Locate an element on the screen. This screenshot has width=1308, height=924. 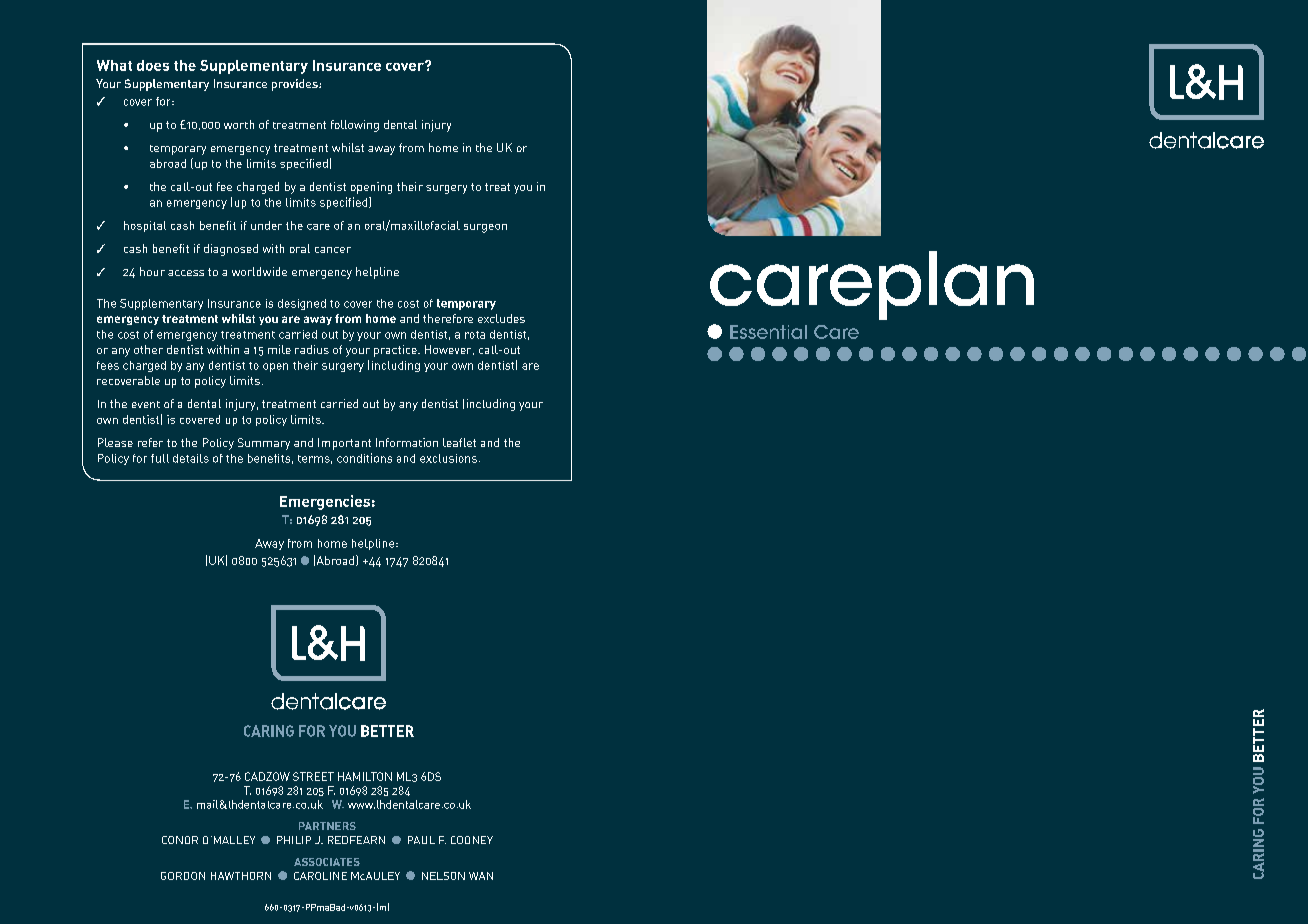
rota is located at coordinates (475, 335).
